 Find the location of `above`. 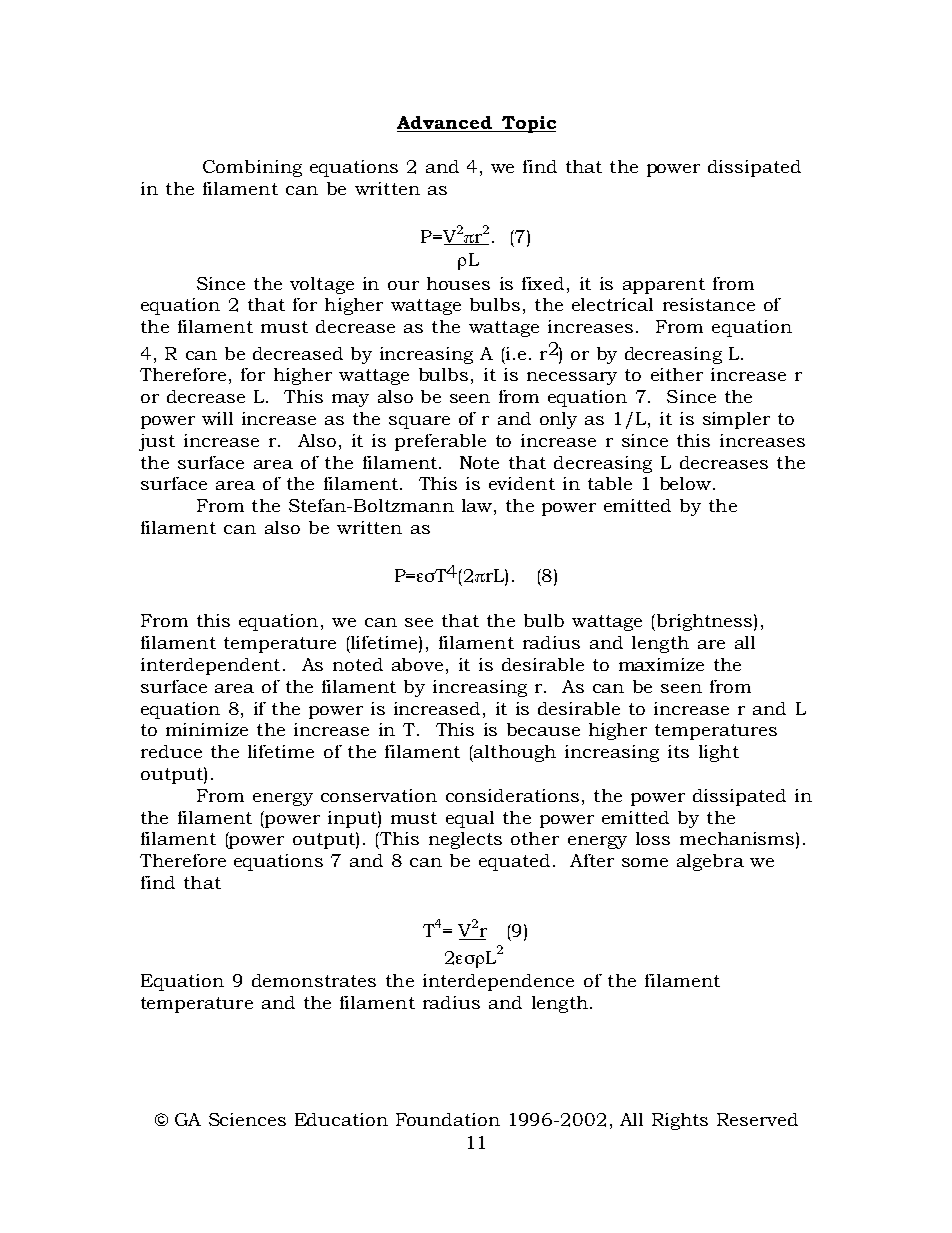

above is located at coordinates (417, 664).
